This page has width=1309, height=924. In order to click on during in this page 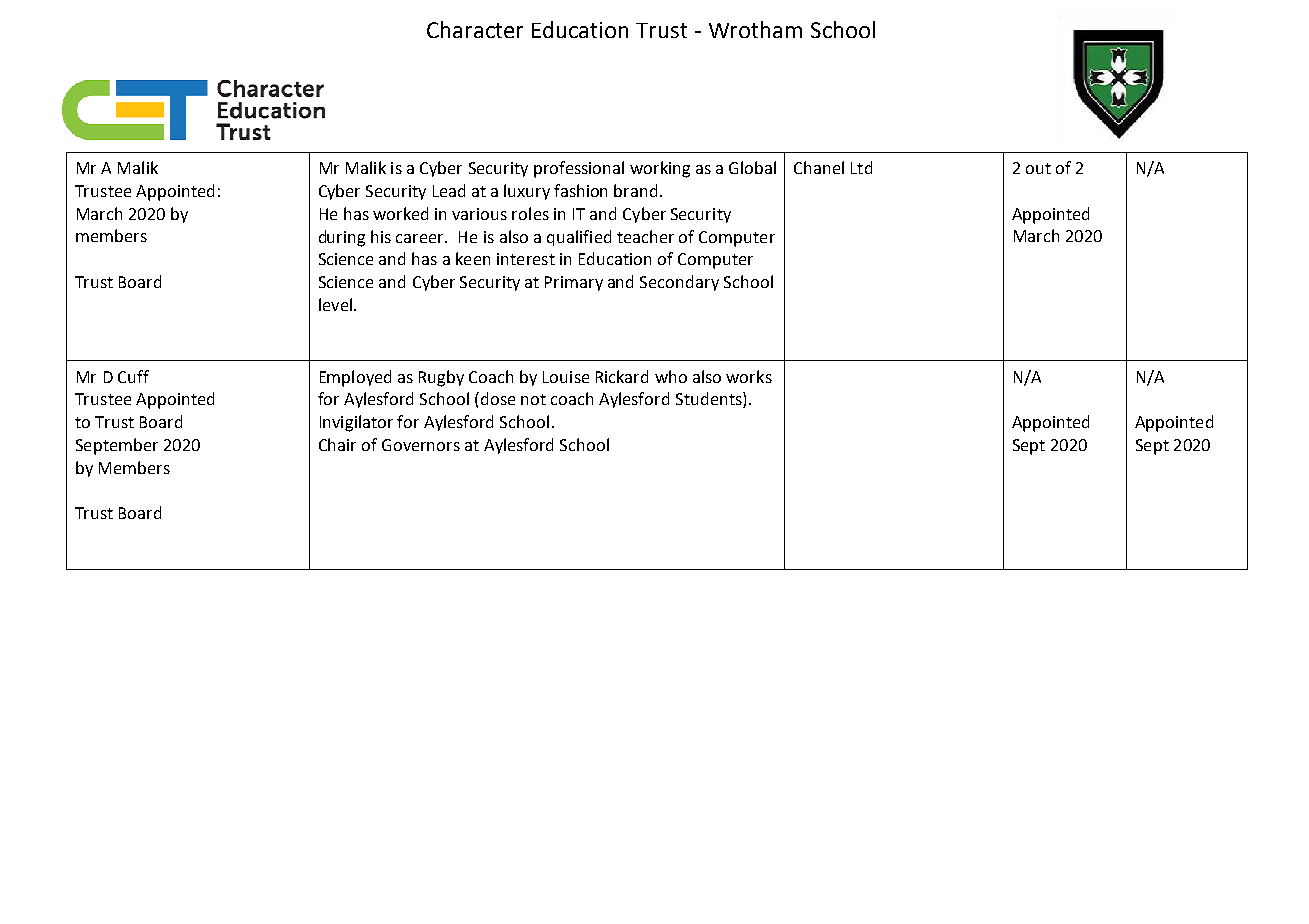, I will do `click(342, 238)`.
